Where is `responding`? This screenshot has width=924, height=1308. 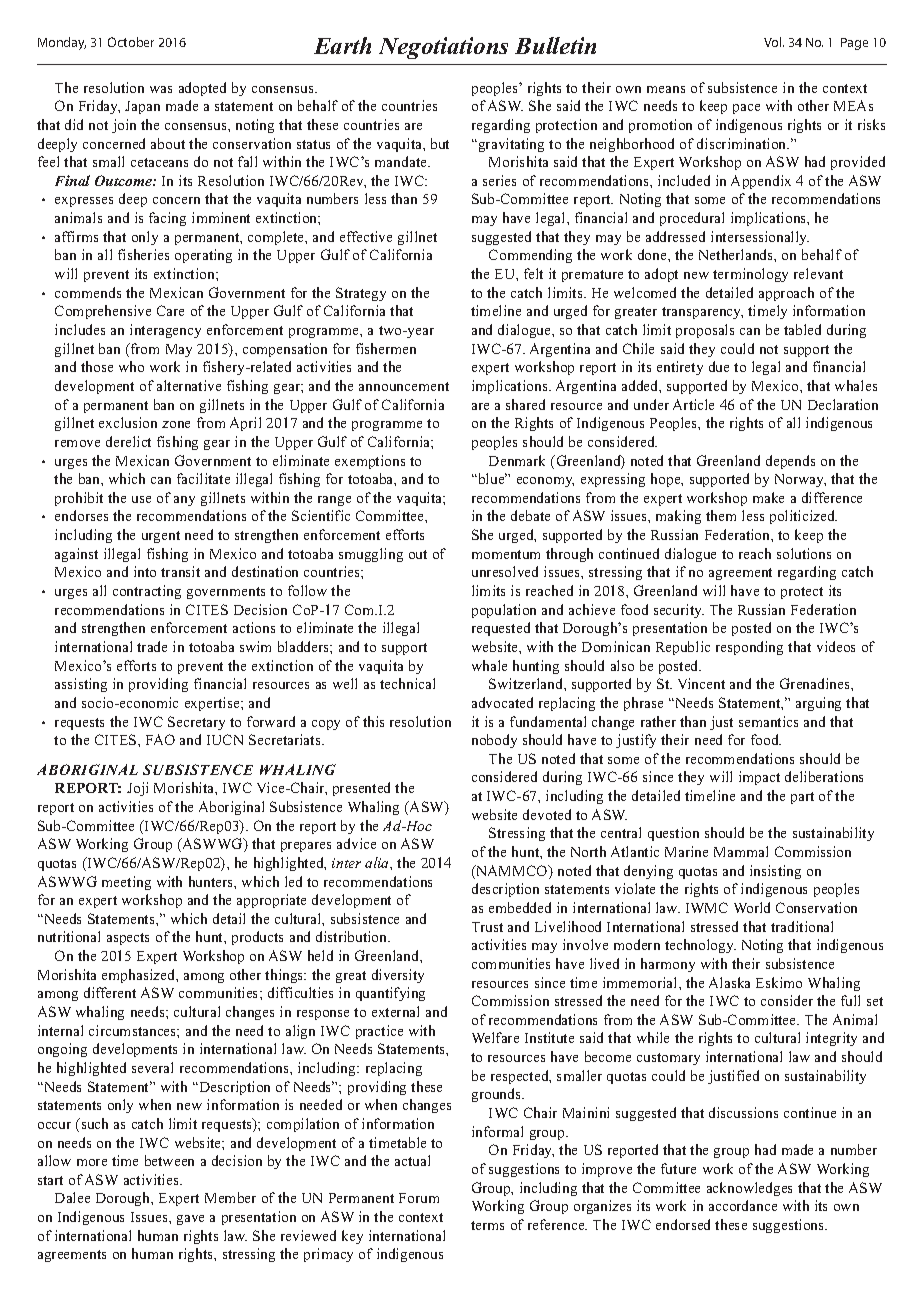
responding is located at coordinates (749, 648).
